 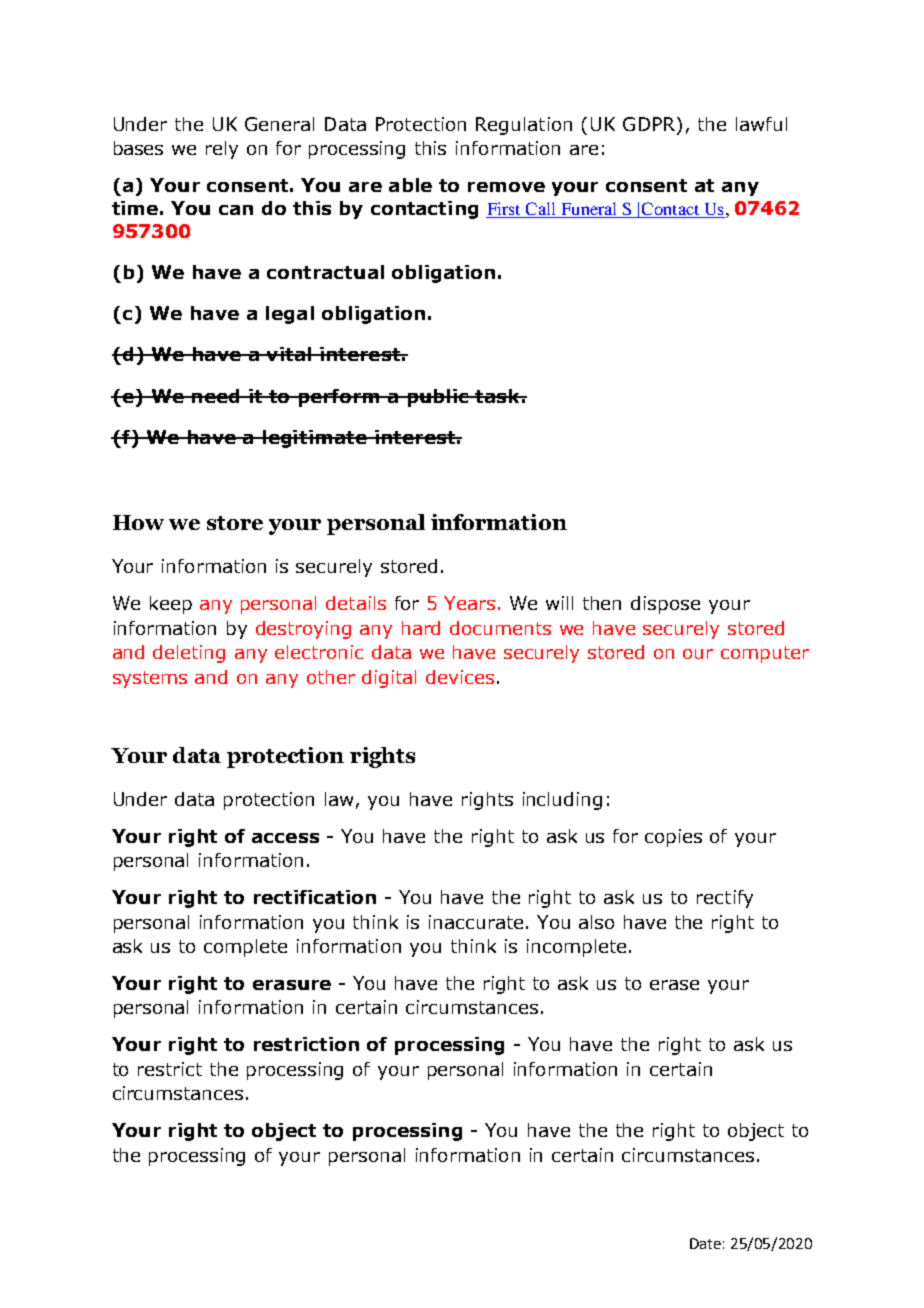 I want to click on GDPR, so click(x=650, y=124).
